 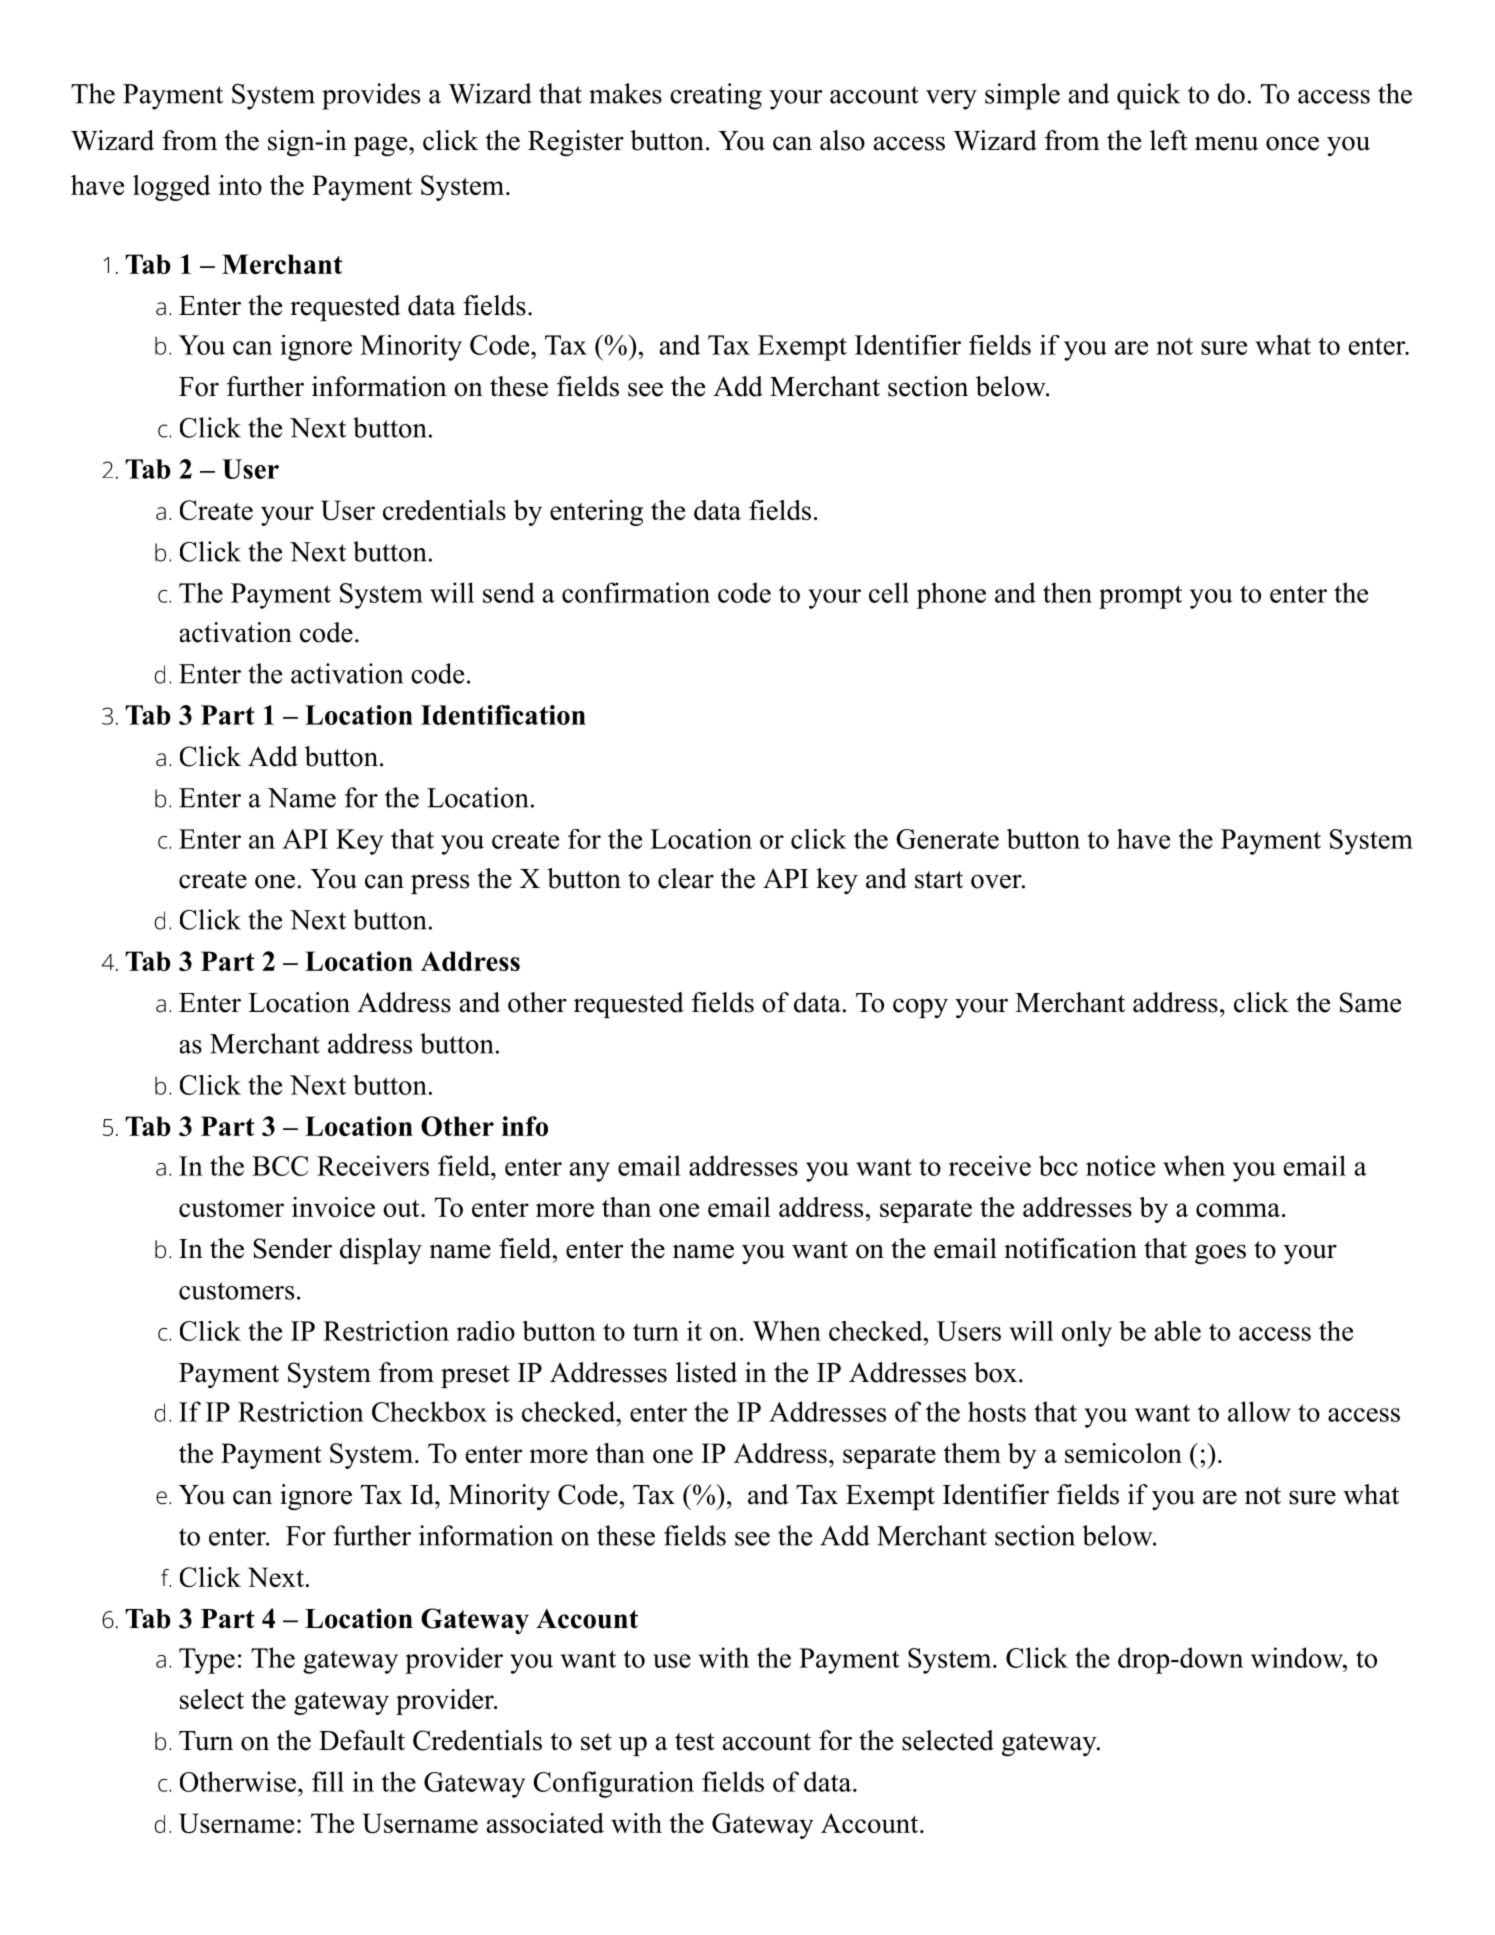 What do you see at coordinates (1123, 1453) in the page?
I see `semicolon` at bounding box center [1123, 1453].
